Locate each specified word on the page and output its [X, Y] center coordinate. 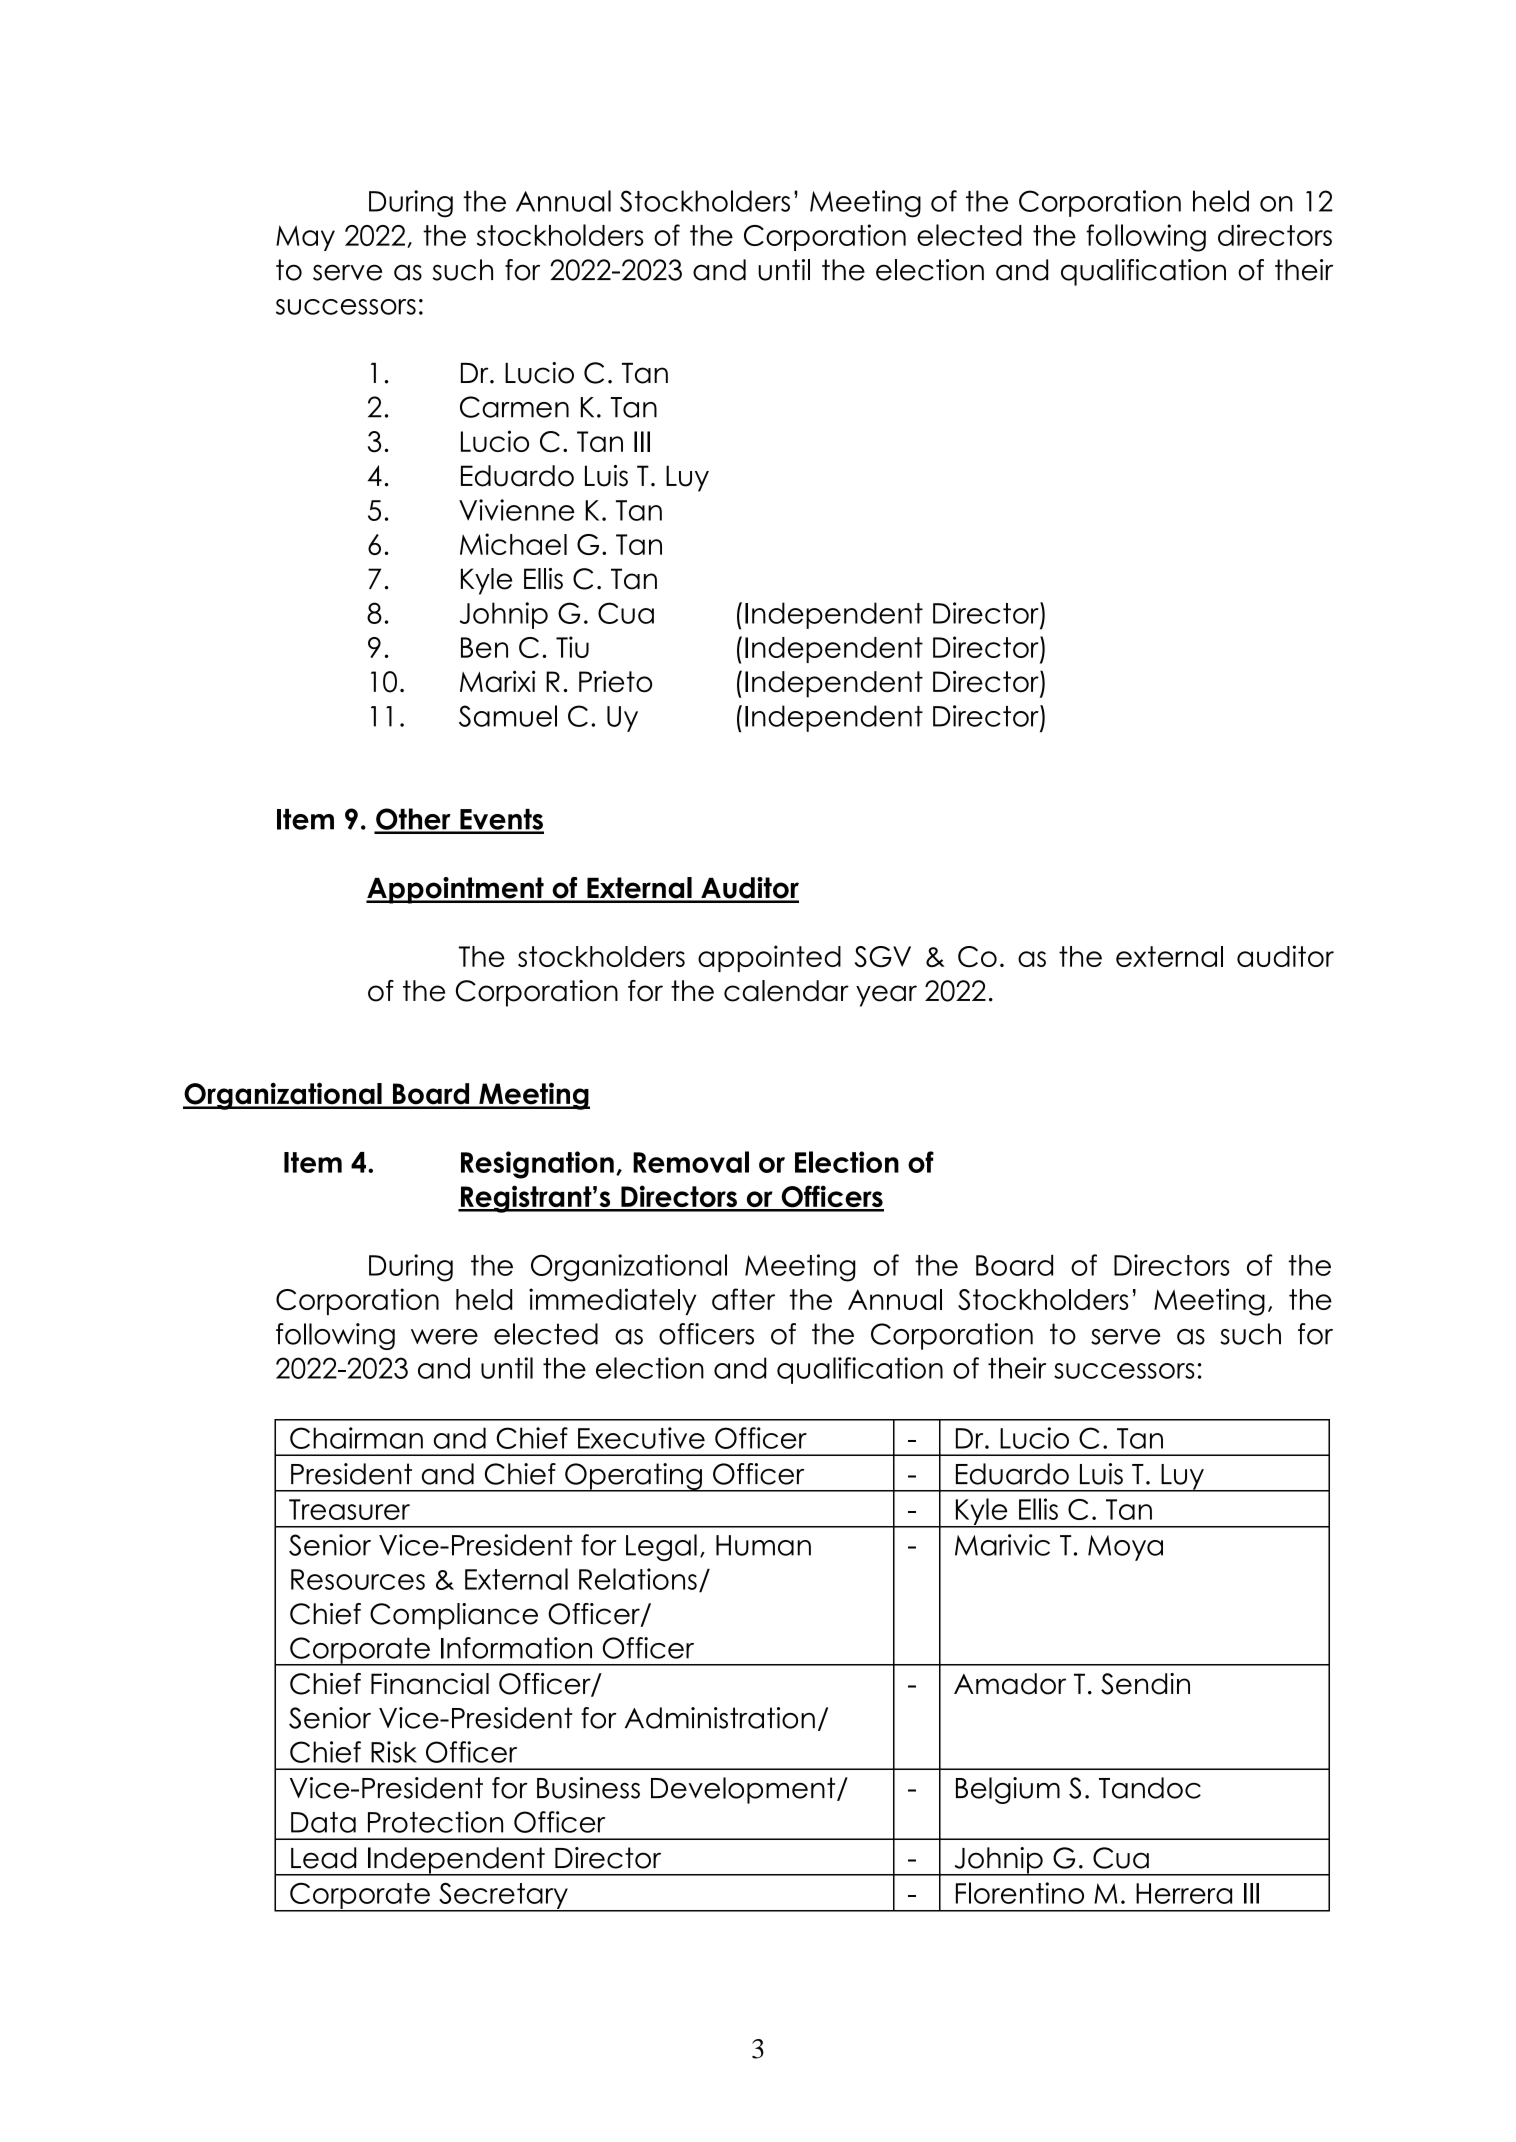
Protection [435, 1822]
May [305, 238]
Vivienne [517, 510]
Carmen [514, 407]
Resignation [537, 1165]
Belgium [1008, 1790]
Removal [691, 1162]
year [886, 996]
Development [744, 1790]
